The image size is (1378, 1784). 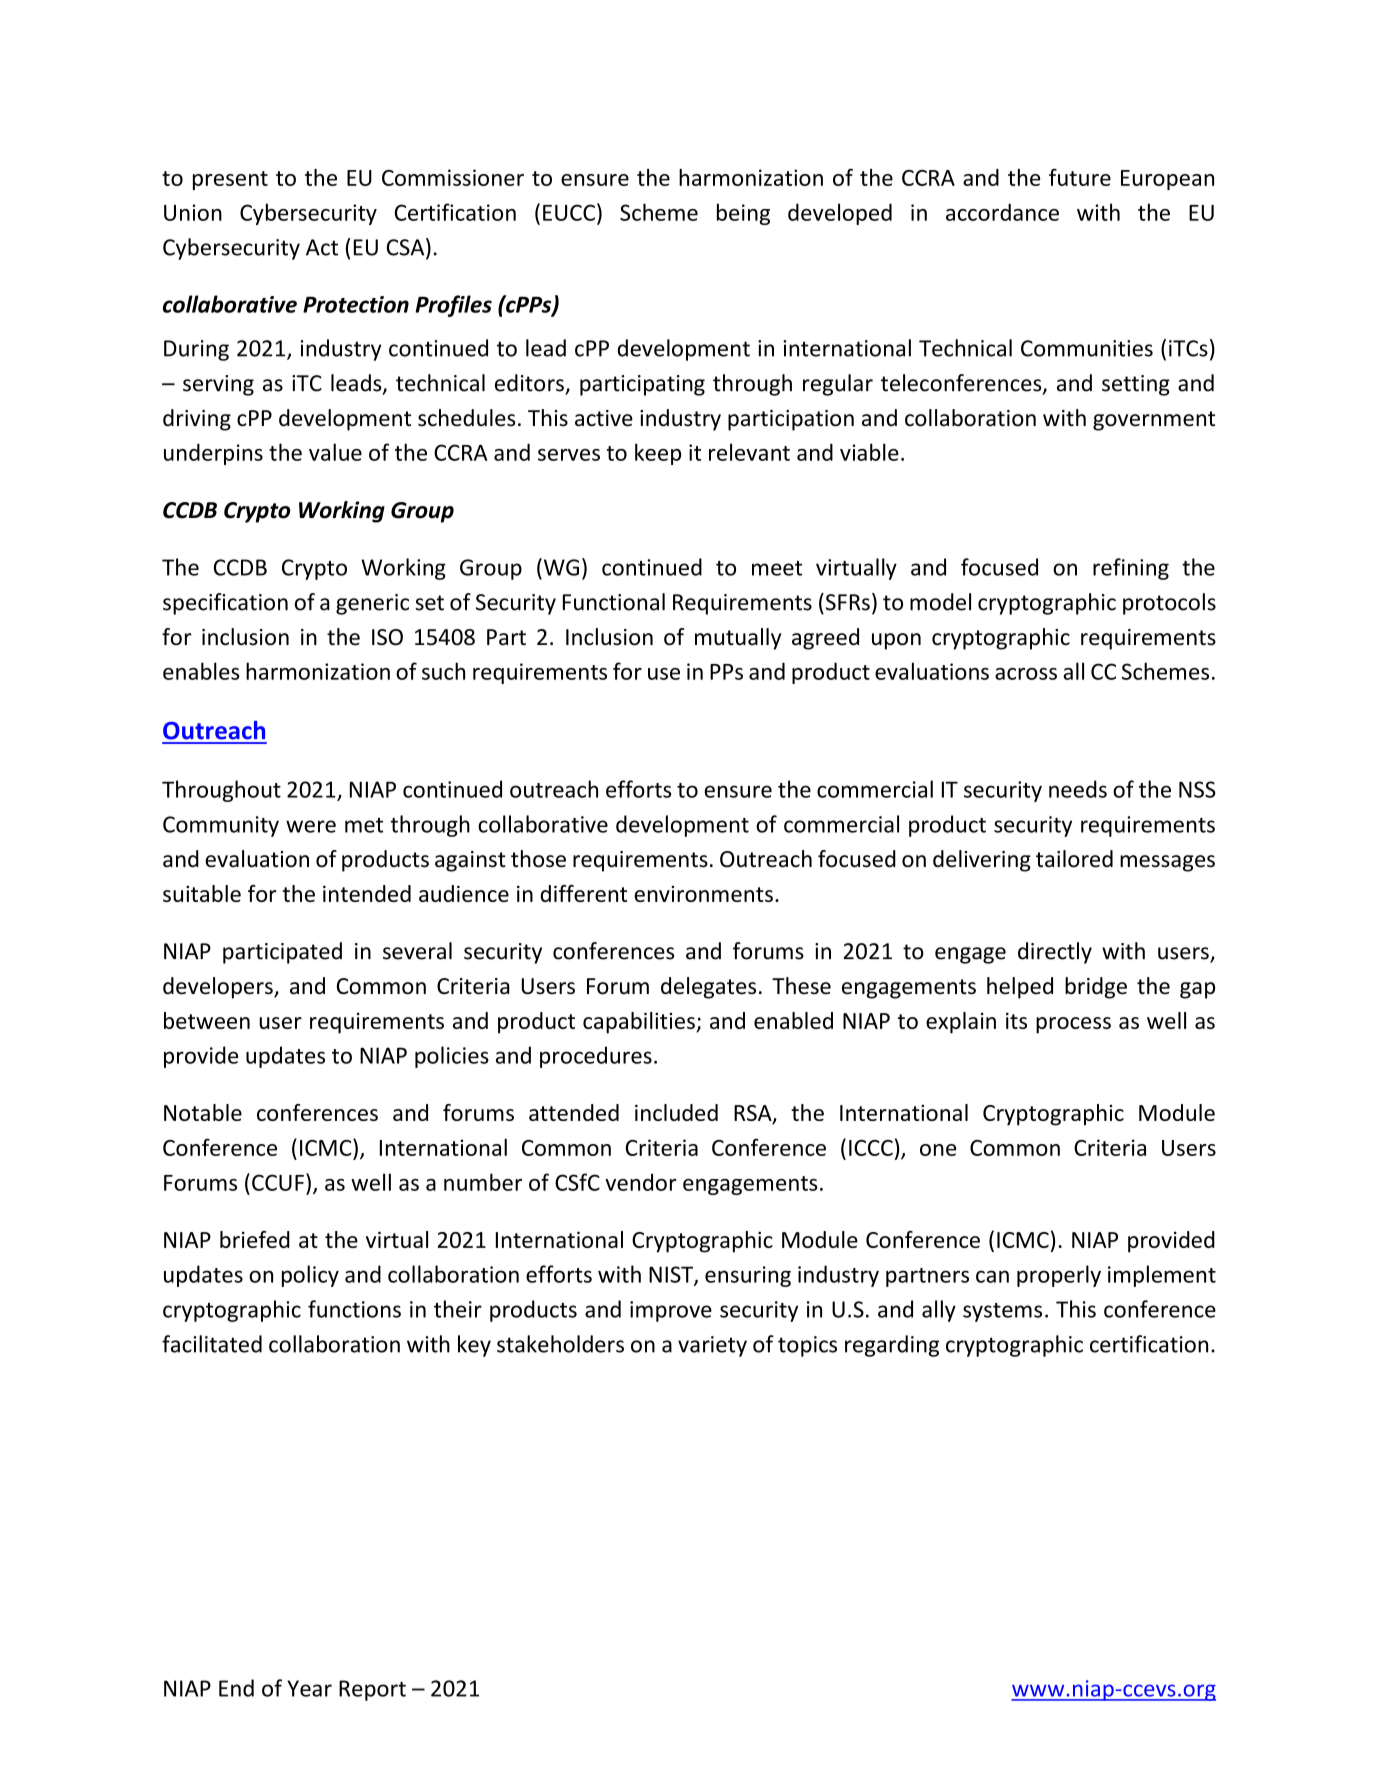 What do you see at coordinates (372, 604) in the document?
I see `generic` at bounding box center [372, 604].
